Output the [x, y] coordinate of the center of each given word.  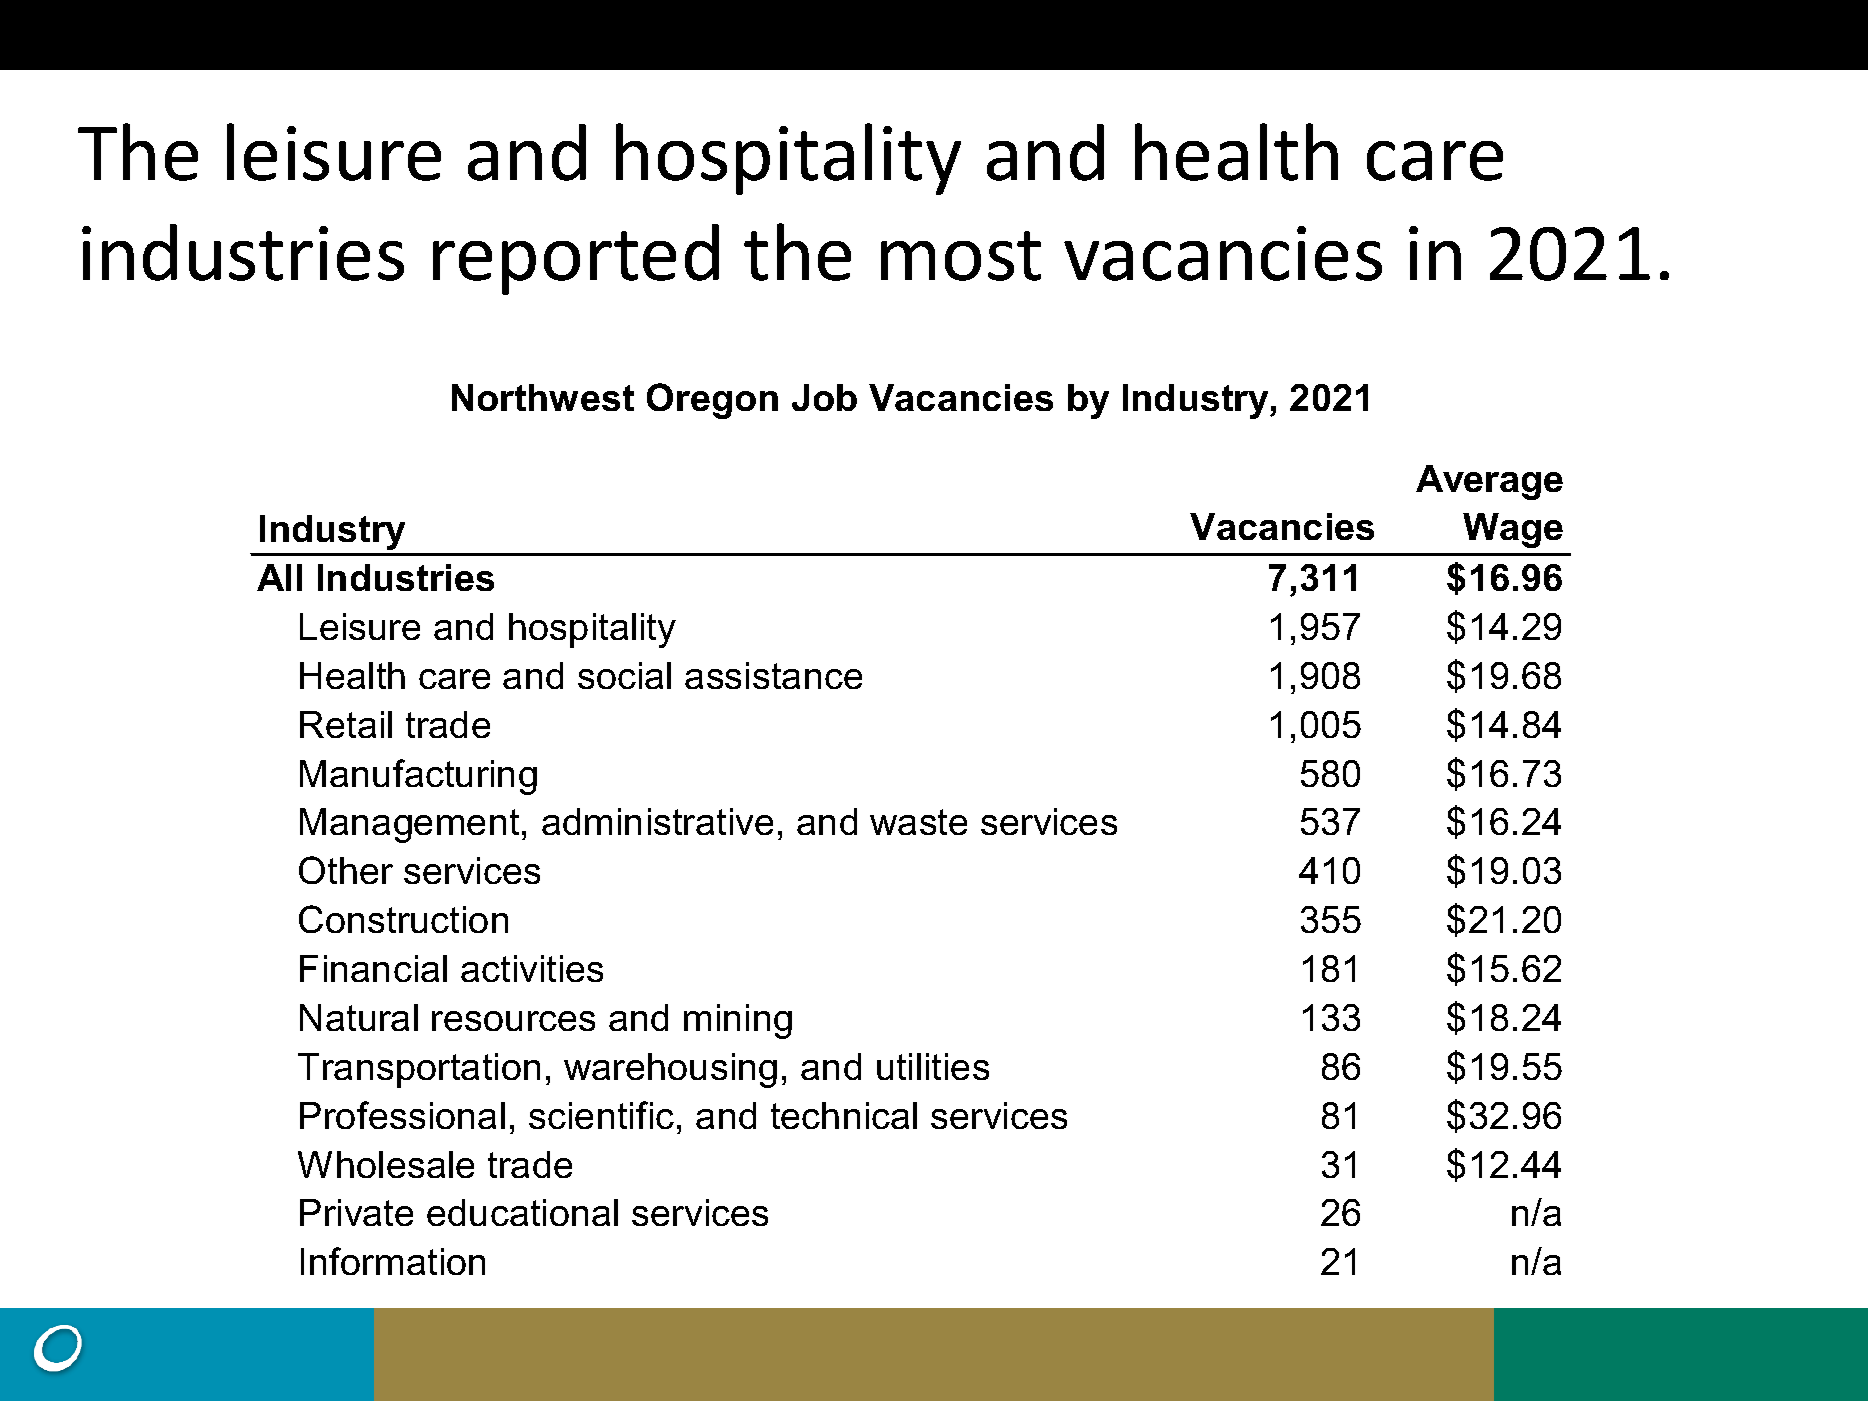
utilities [933, 1066]
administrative [657, 821]
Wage [1513, 530]
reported [576, 259]
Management [409, 825]
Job [824, 397]
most [961, 256]
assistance [773, 675]
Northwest [543, 397]
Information [393, 1261]
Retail [346, 724]
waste [918, 822]
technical [844, 1115]
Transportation [419, 1070]
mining [738, 1021]
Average [1489, 482]
